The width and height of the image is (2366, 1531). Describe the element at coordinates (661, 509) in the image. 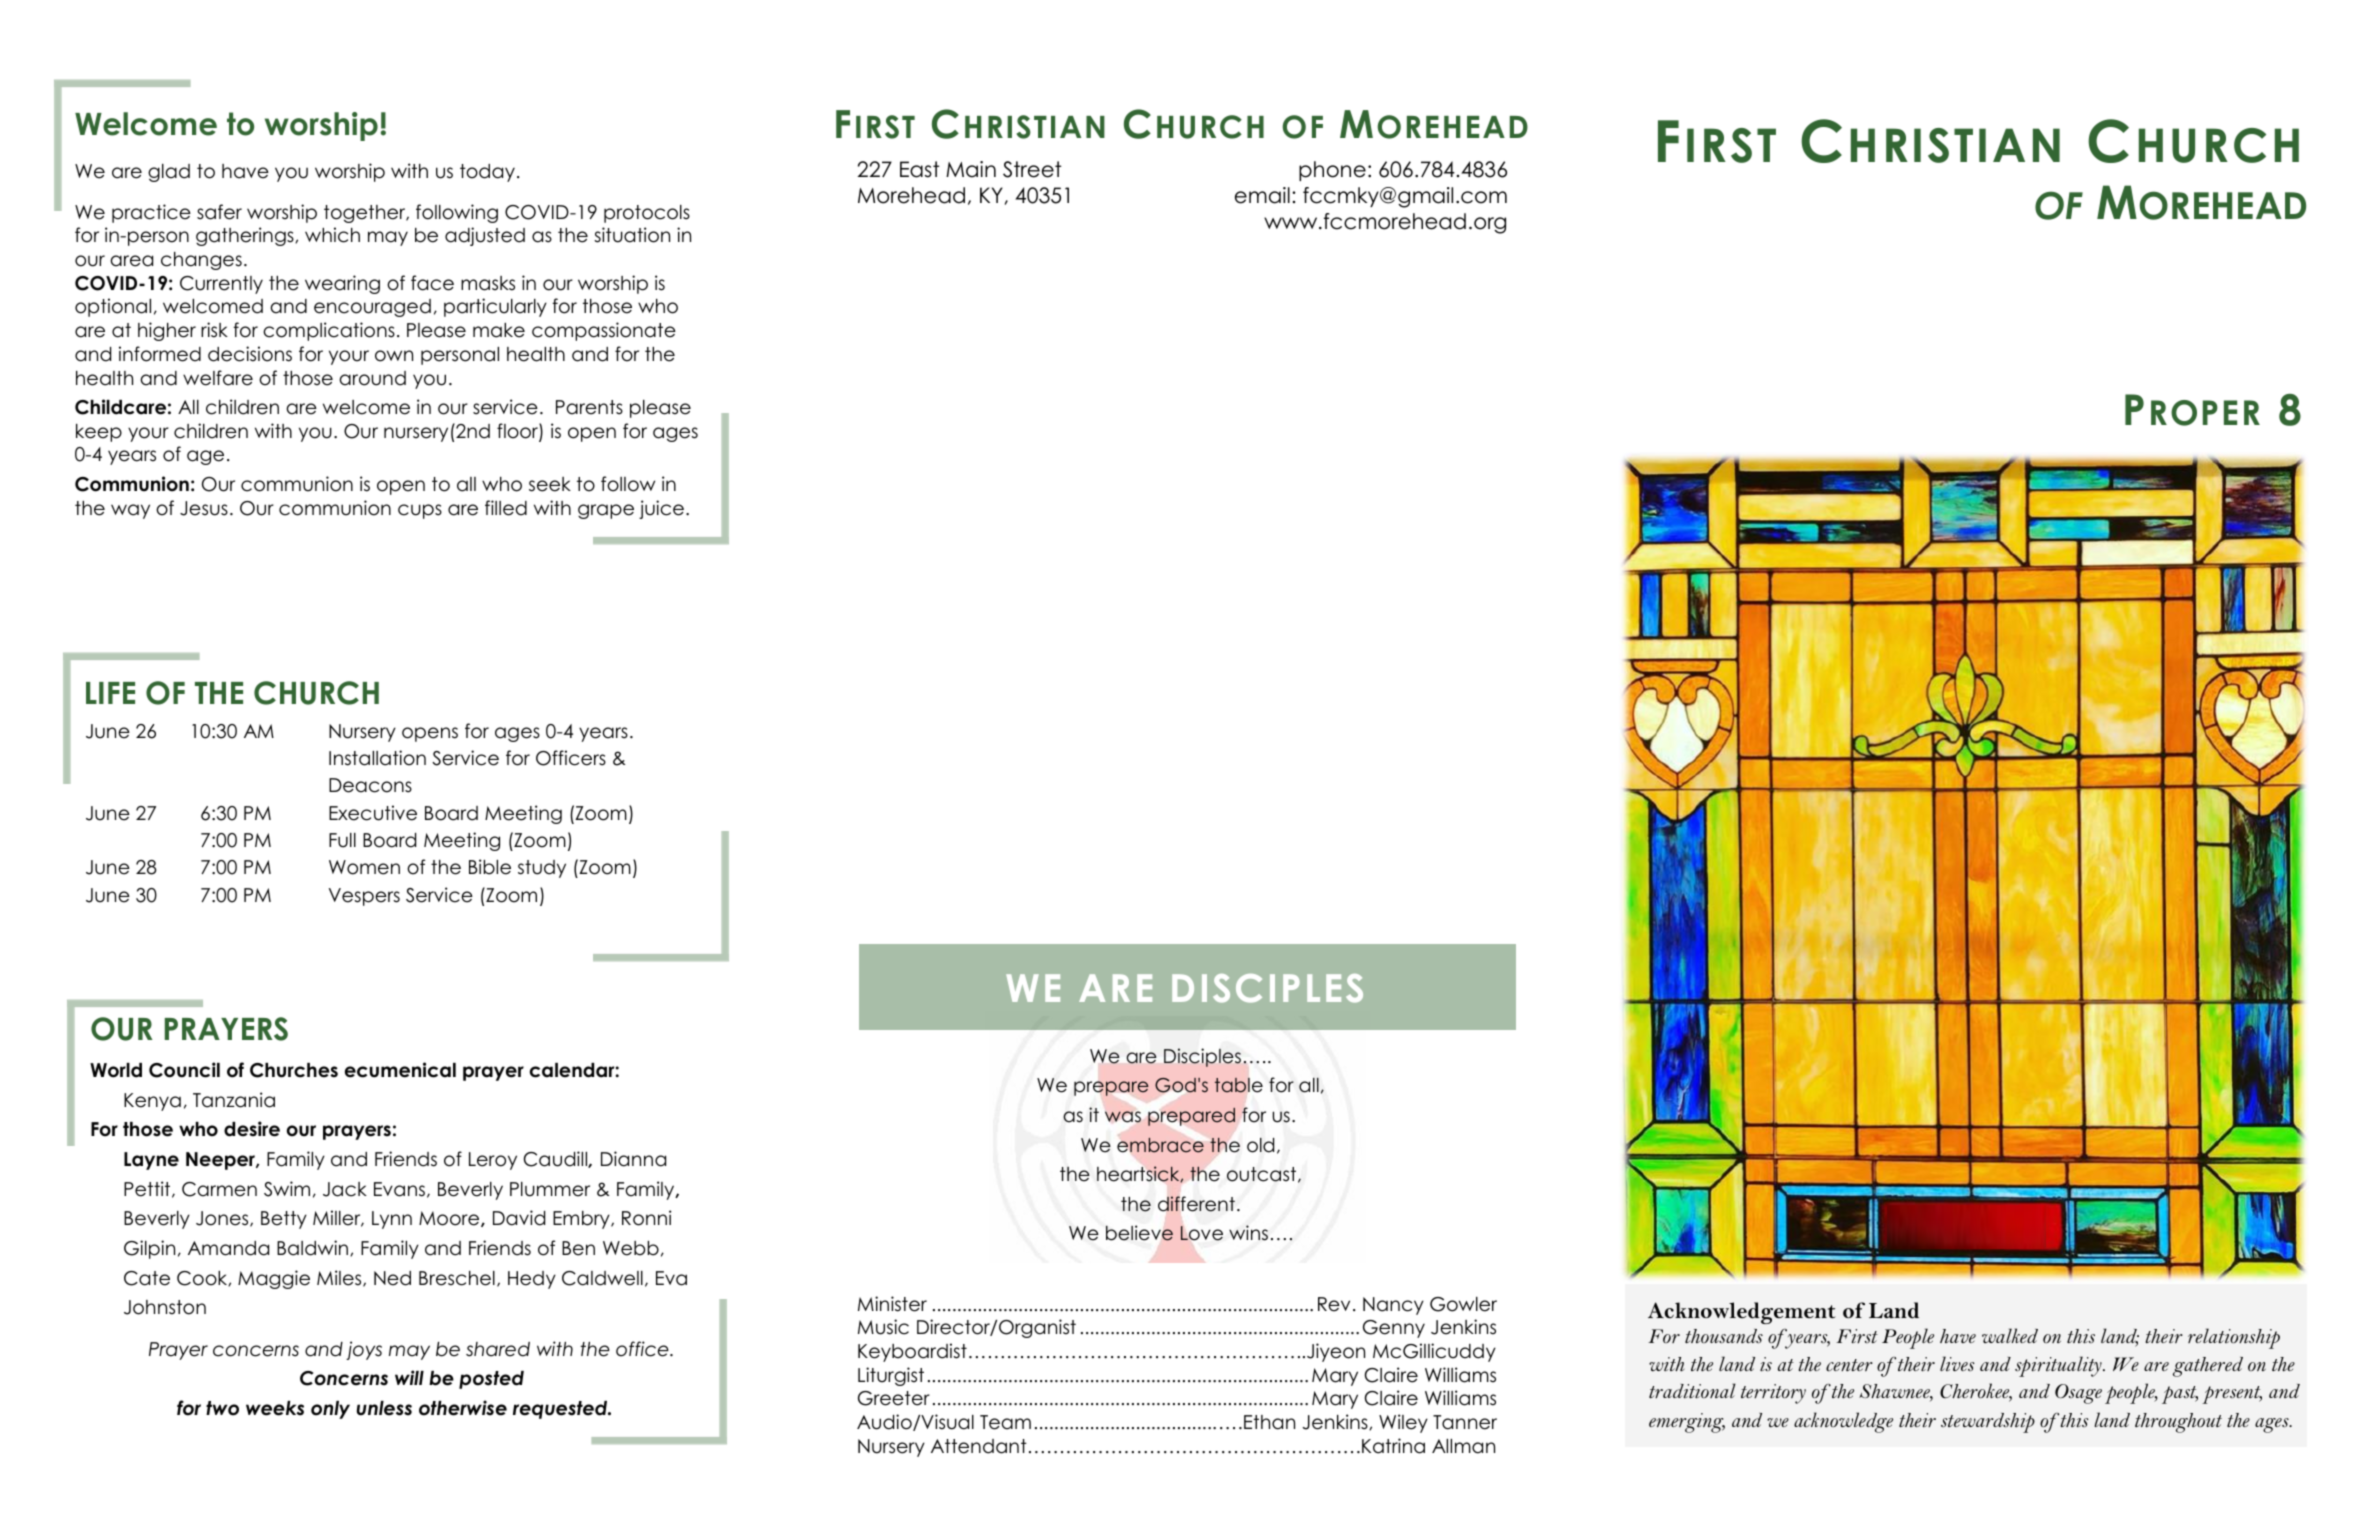

I see `juice` at that location.
